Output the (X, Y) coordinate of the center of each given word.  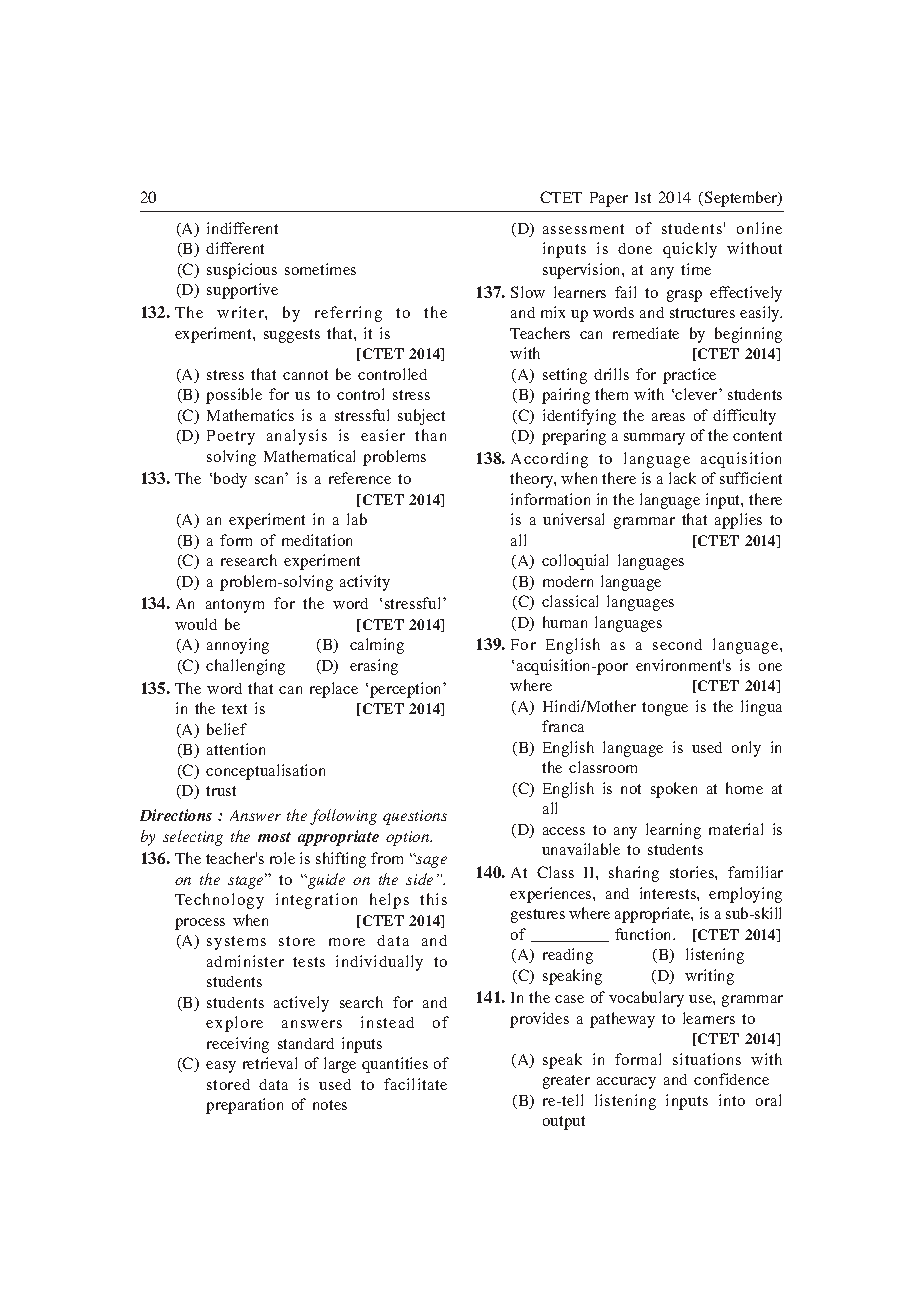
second (677, 644)
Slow (528, 292)
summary (654, 439)
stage (247, 881)
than (430, 435)
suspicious (242, 271)
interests (669, 893)
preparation (244, 1106)
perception (407, 690)
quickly (690, 250)
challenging (245, 667)
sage (430, 861)
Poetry (231, 437)
